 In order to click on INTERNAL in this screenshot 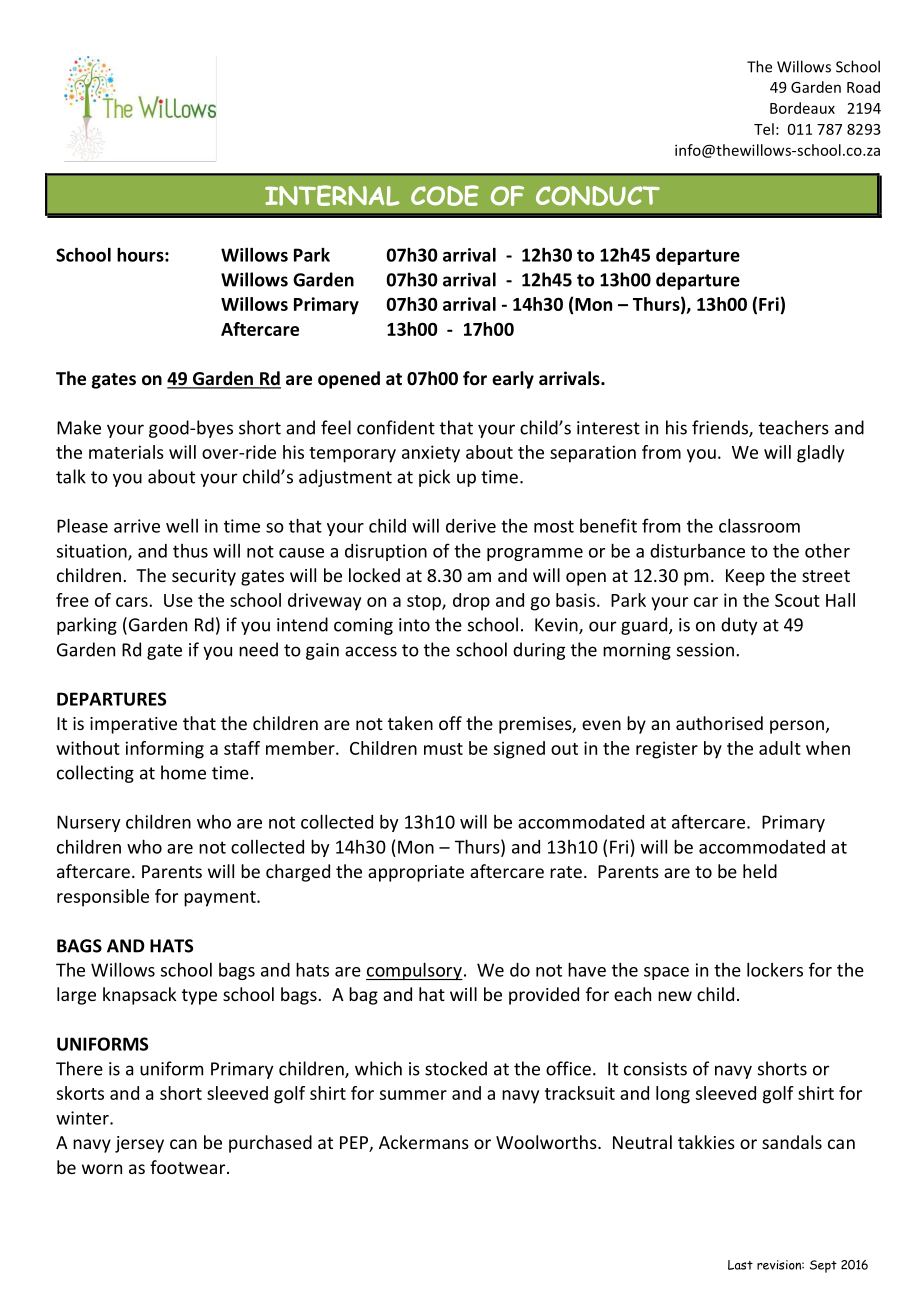, I will do `click(332, 195)`.
